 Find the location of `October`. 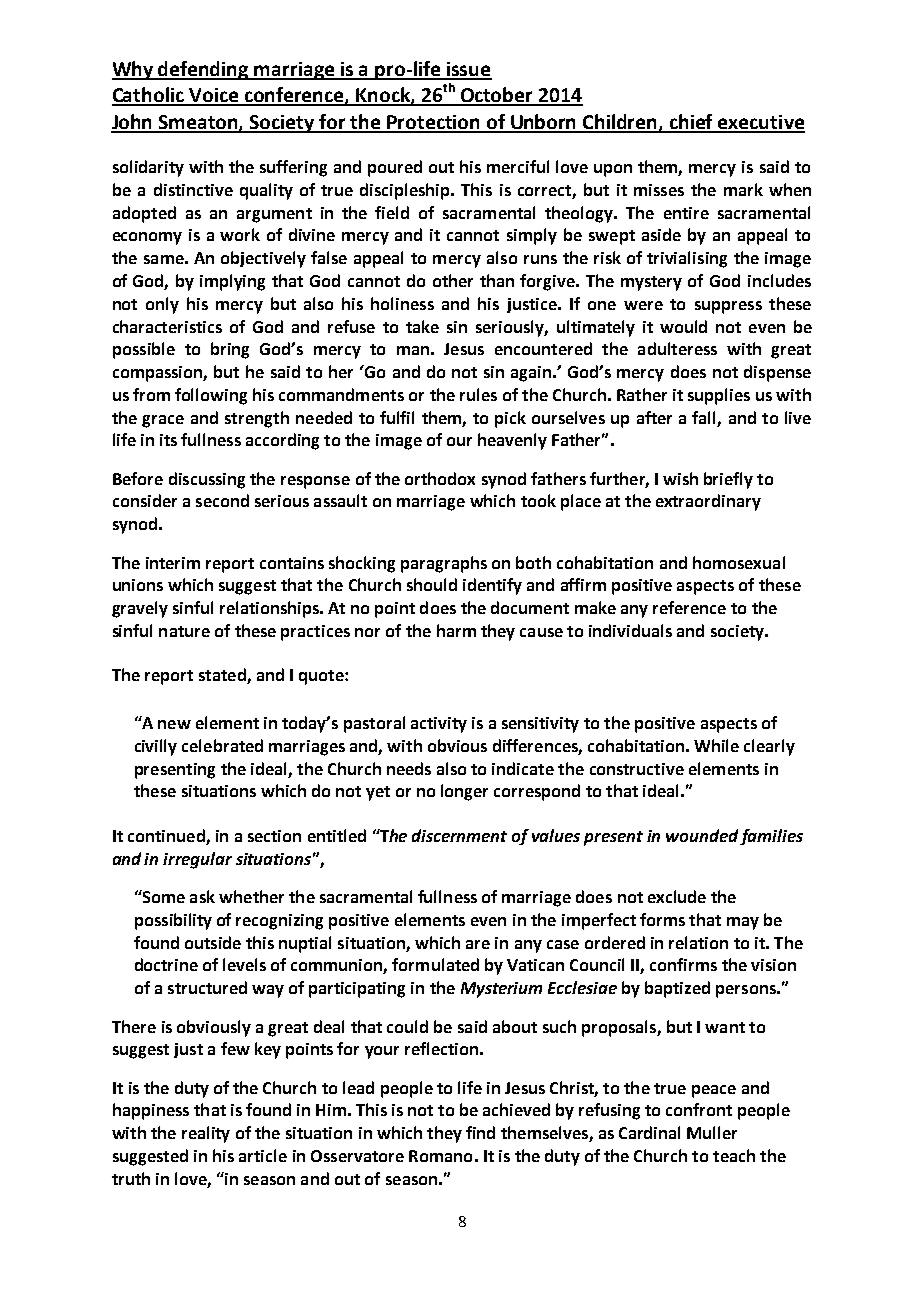

October is located at coordinates (497, 96).
